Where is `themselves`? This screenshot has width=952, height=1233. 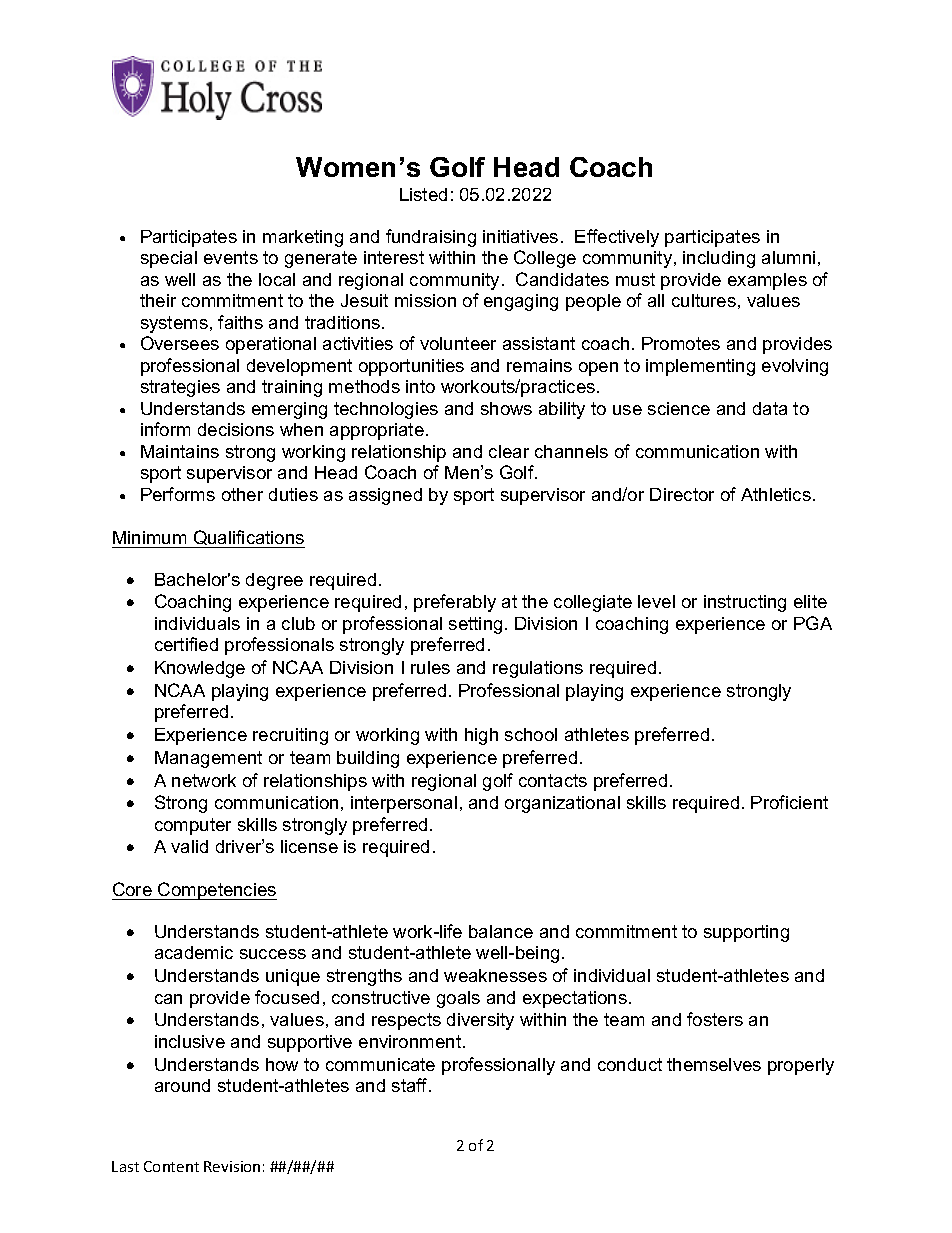
themselves is located at coordinates (714, 1064).
